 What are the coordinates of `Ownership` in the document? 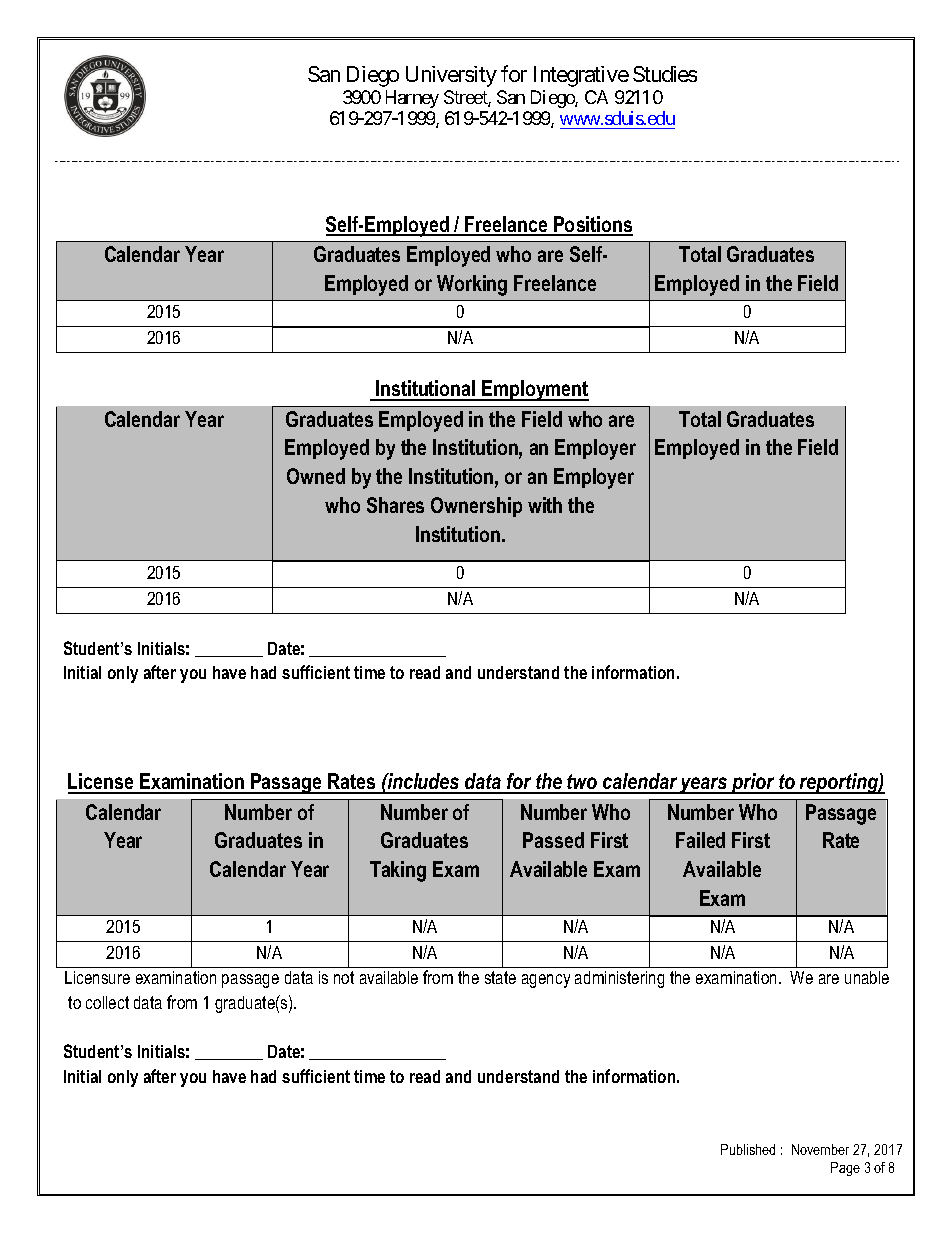 It's located at (476, 507).
